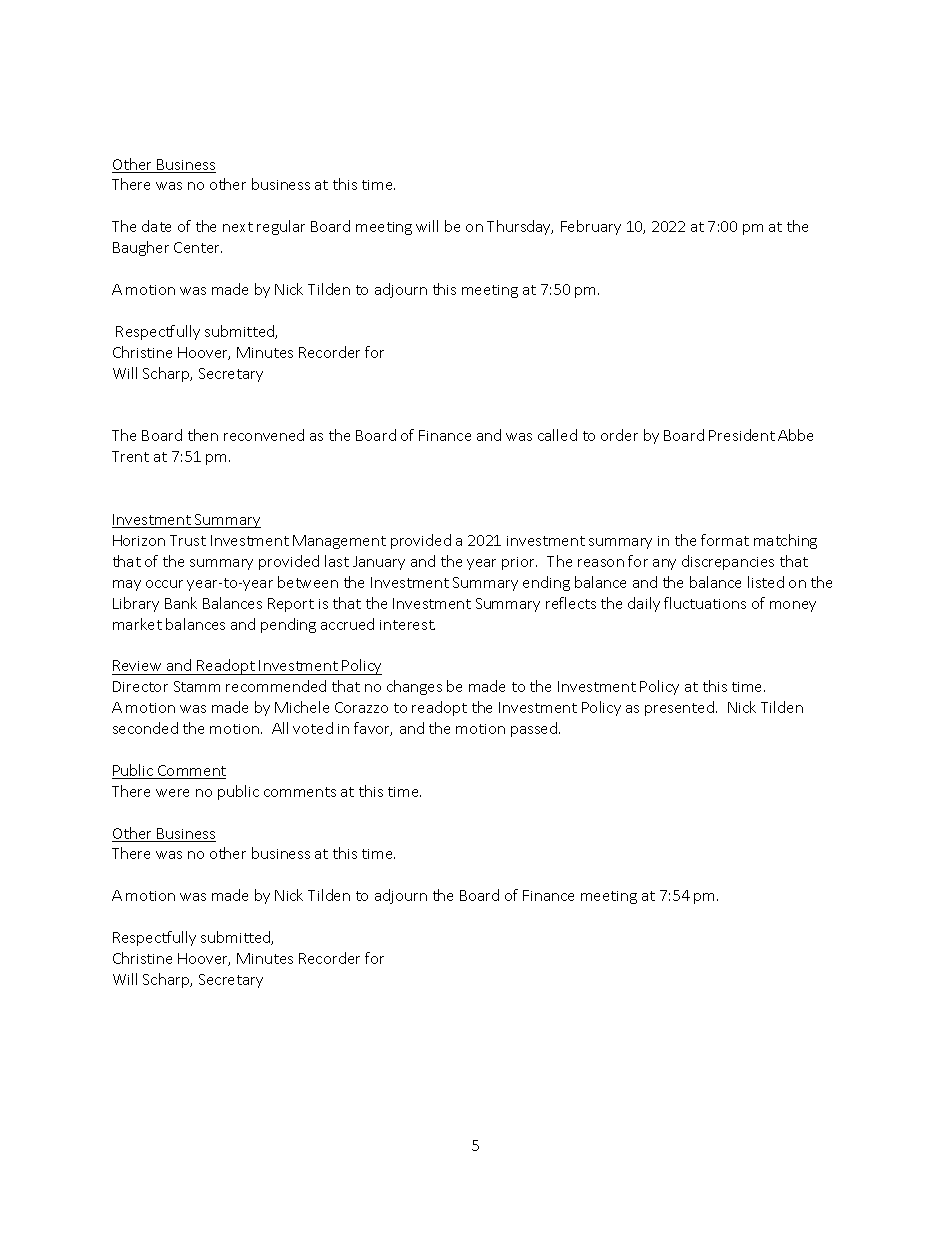  Describe the element at coordinates (535, 729) in the screenshot. I see `passed` at that location.
